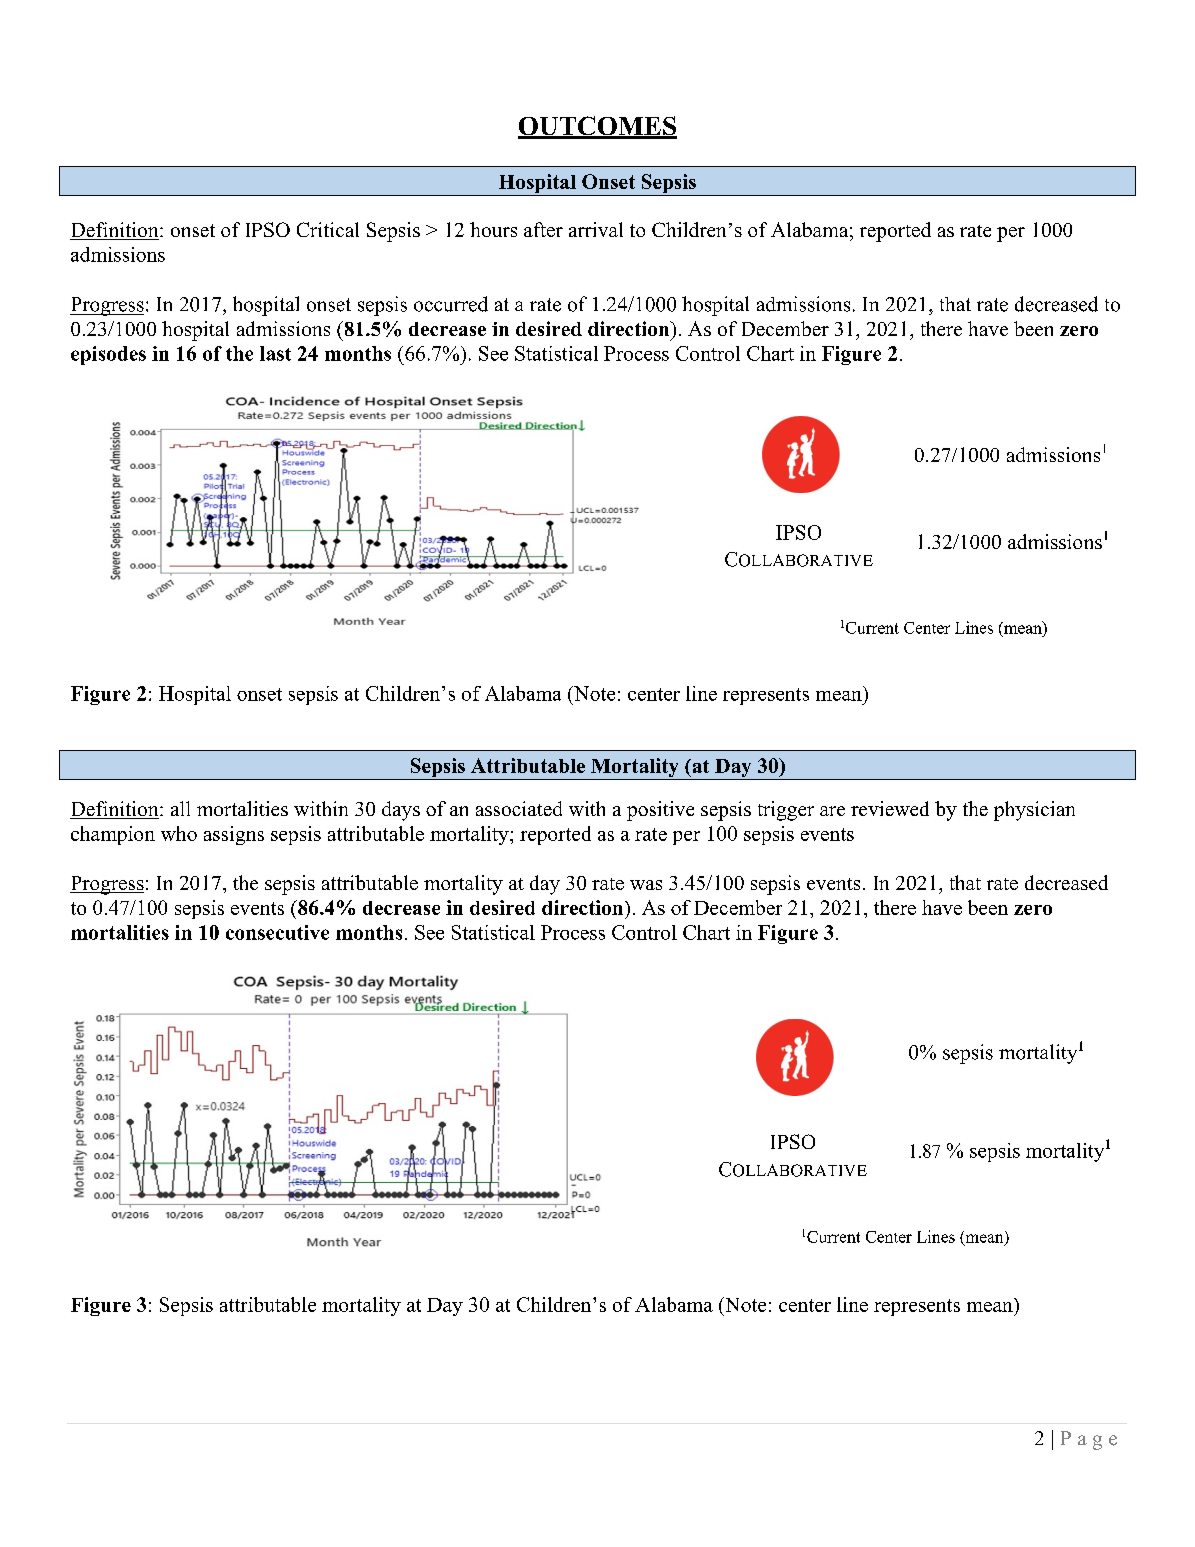  What do you see at coordinates (451, 304) in the document?
I see `occurred` at bounding box center [451, 304].
